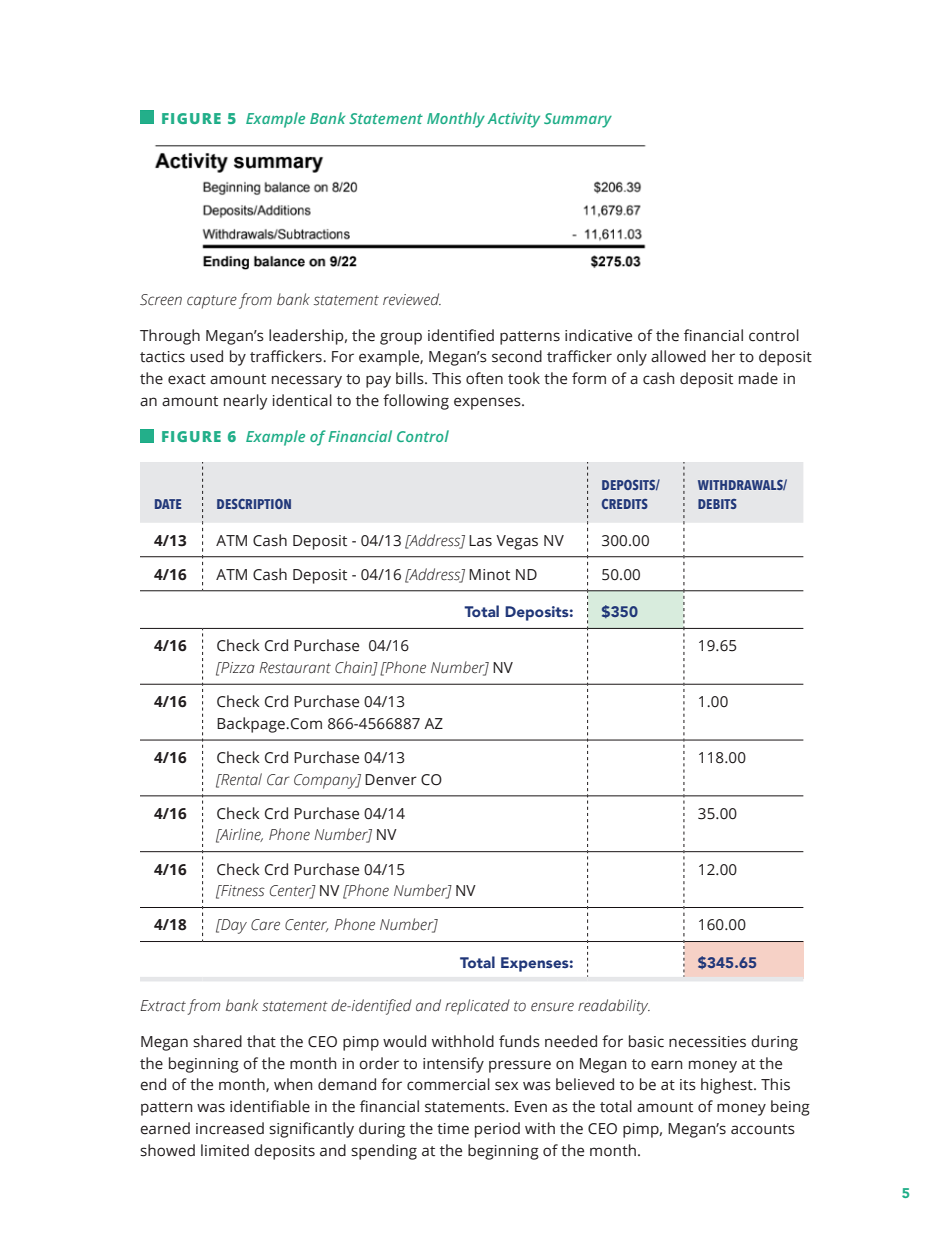 The height and width of the screenshot is (1233, 952). I want to click on readability, so click(614, 1007).
